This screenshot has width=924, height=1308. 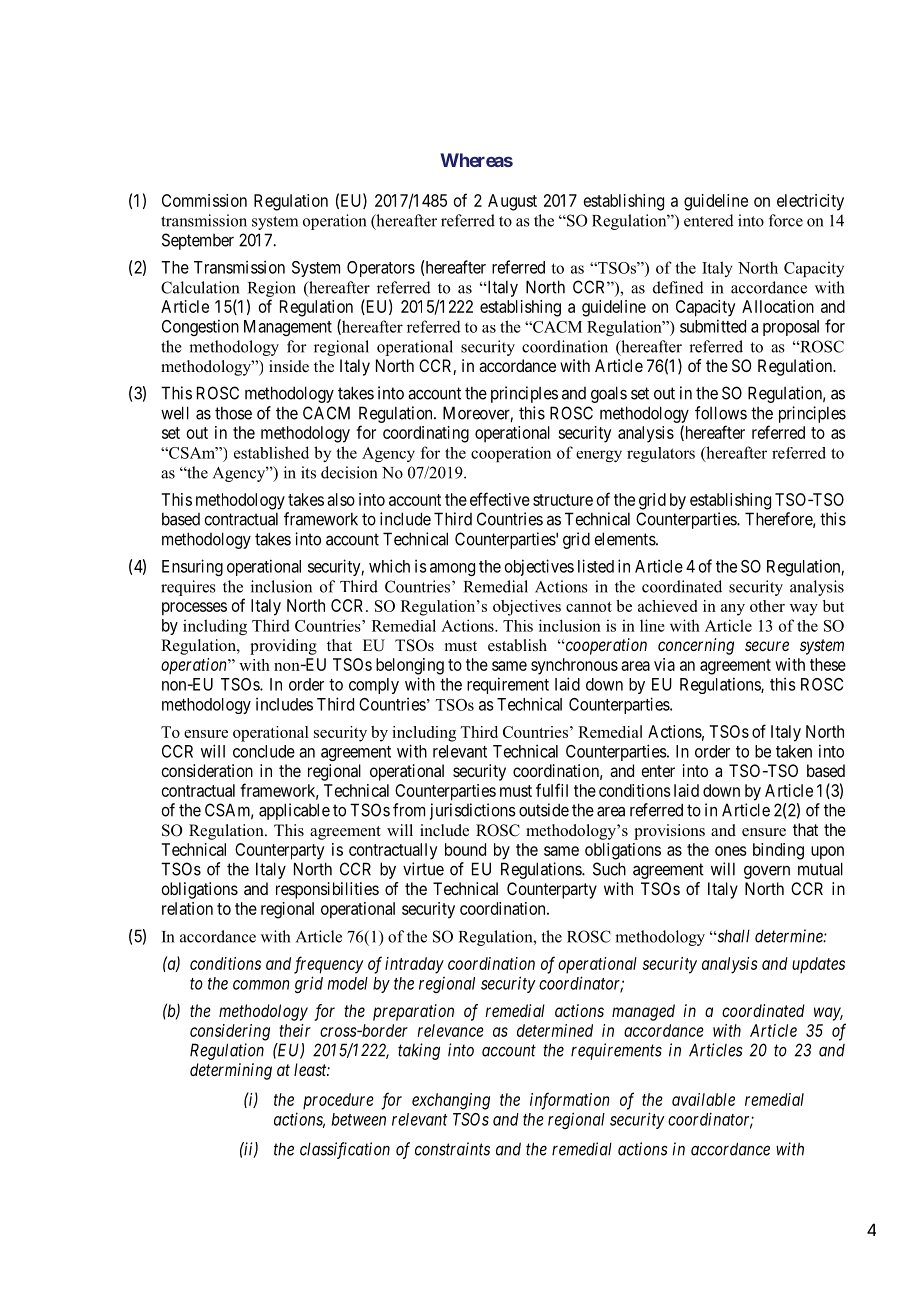 What do you see at coordinates (414, 965) in the screenshot?
I see `intraday` at bounding box center [414, 965].
